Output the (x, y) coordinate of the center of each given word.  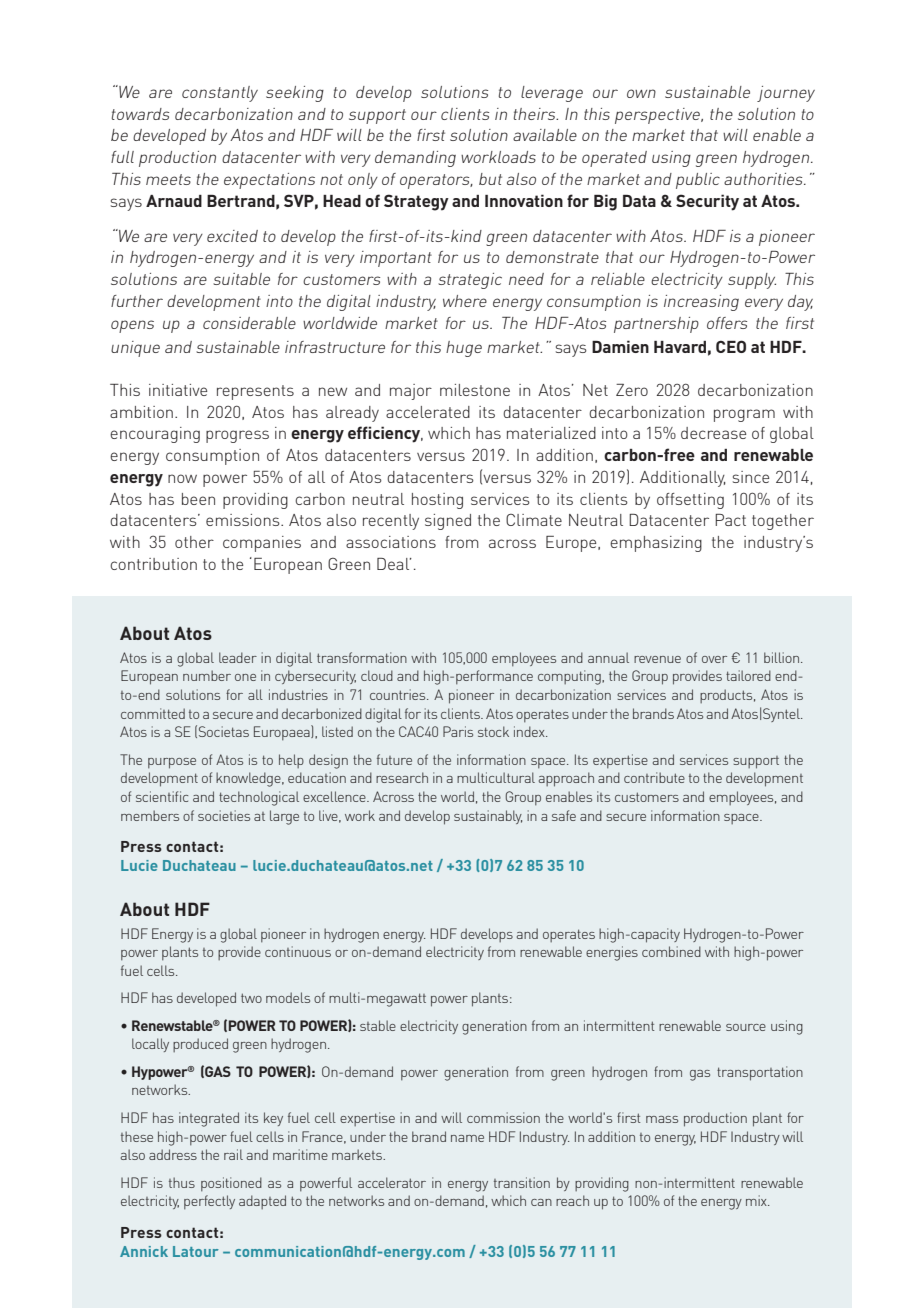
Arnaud (174, 201)
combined (671, 951)
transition (522, 1182)
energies (612, 953)
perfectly (209, 1202)
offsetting (690, 501)
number (207, 675)
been (198, 499)
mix (757, 1200)
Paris (458, 731)
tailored (748, 675)
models (288, 997)
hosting (437, 501)
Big (605, 202)
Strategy (416, 202)
